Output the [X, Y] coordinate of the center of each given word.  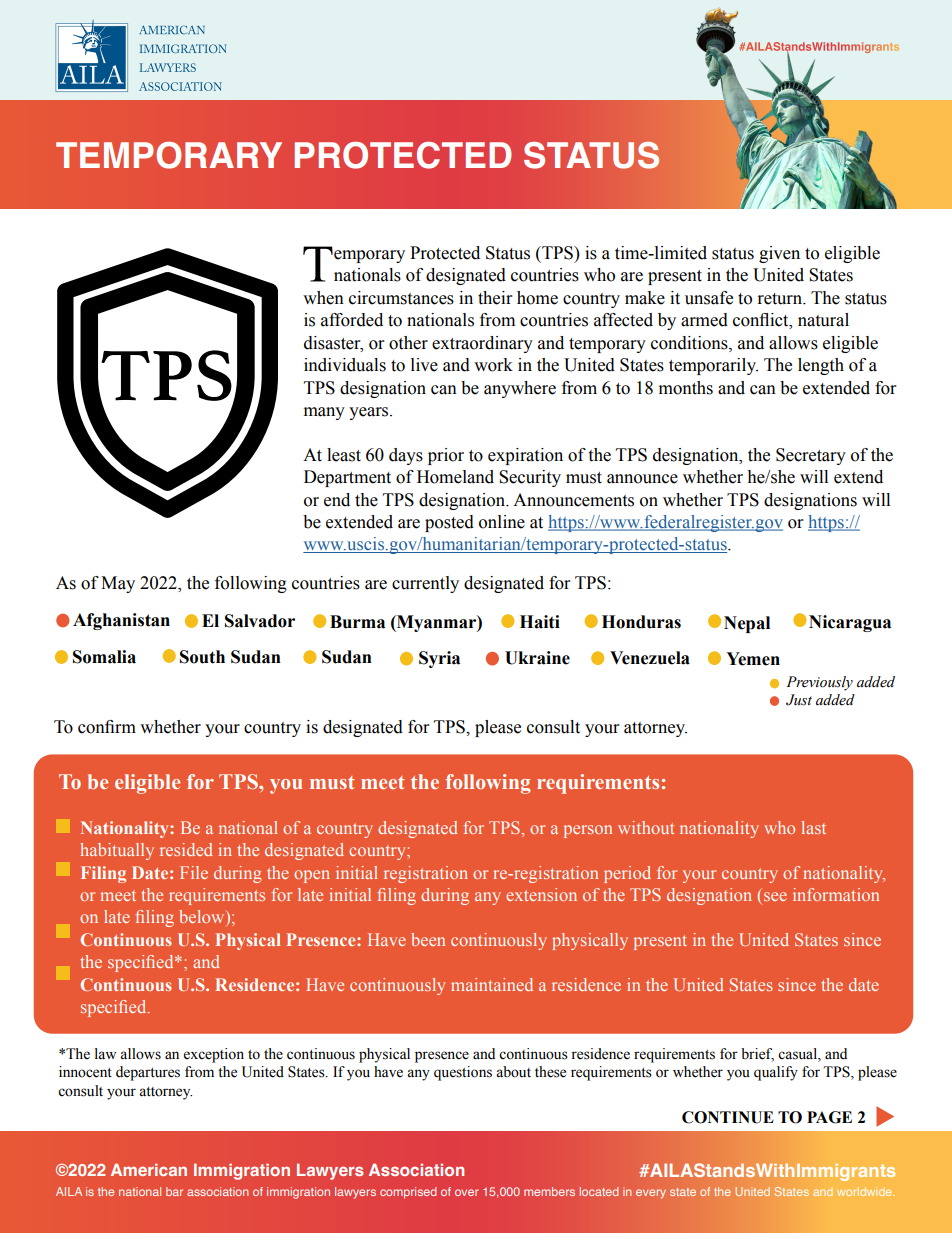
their [495, 298]
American [149, 1170]
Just [799, 700]
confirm [107, 727]
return [781, 299]
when [323, 298]
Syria [439, 659]
